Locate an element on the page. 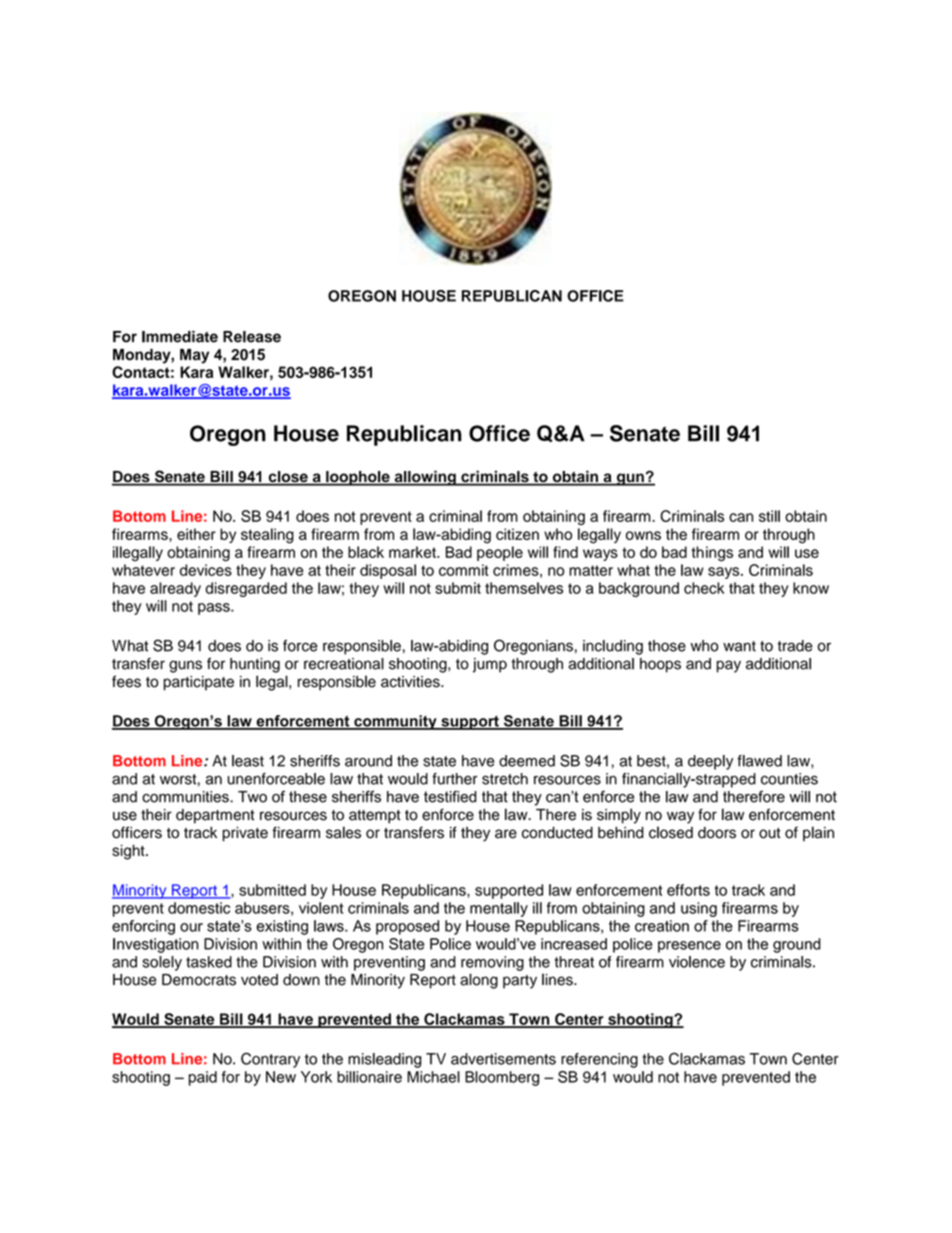  paid is located at coordinates (203, 1078).
